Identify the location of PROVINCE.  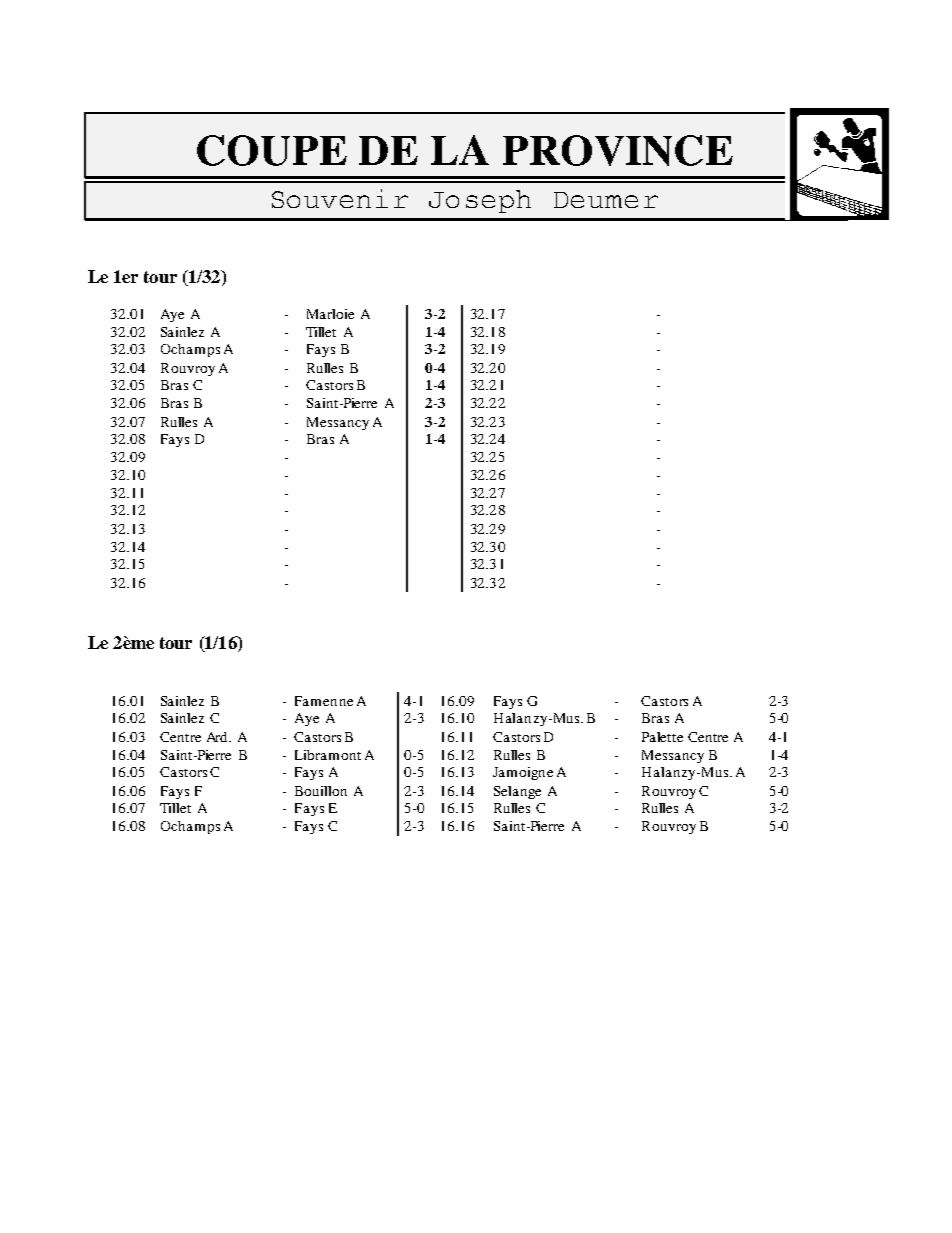
(618, 150).
